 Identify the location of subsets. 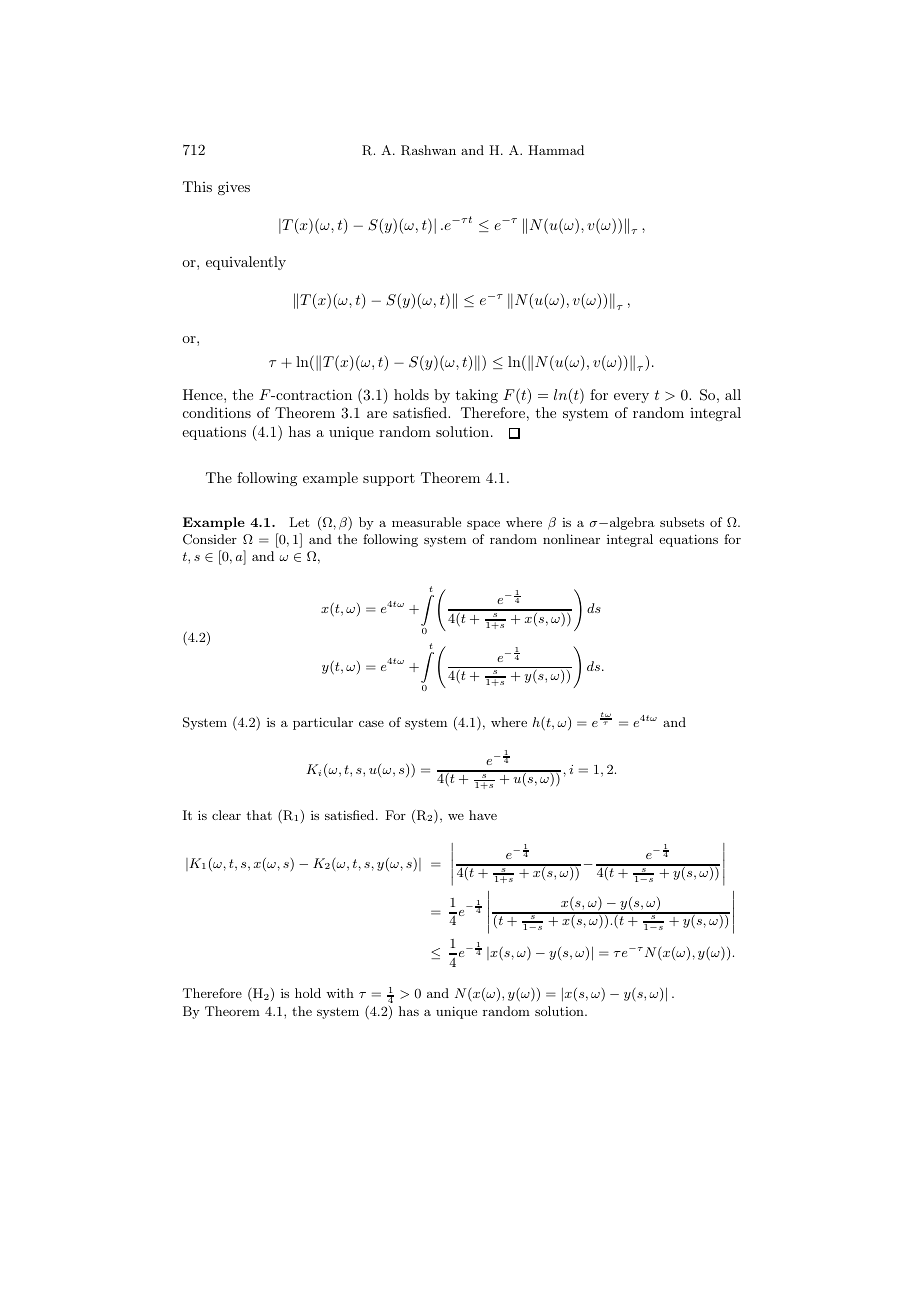
(682, 522).
